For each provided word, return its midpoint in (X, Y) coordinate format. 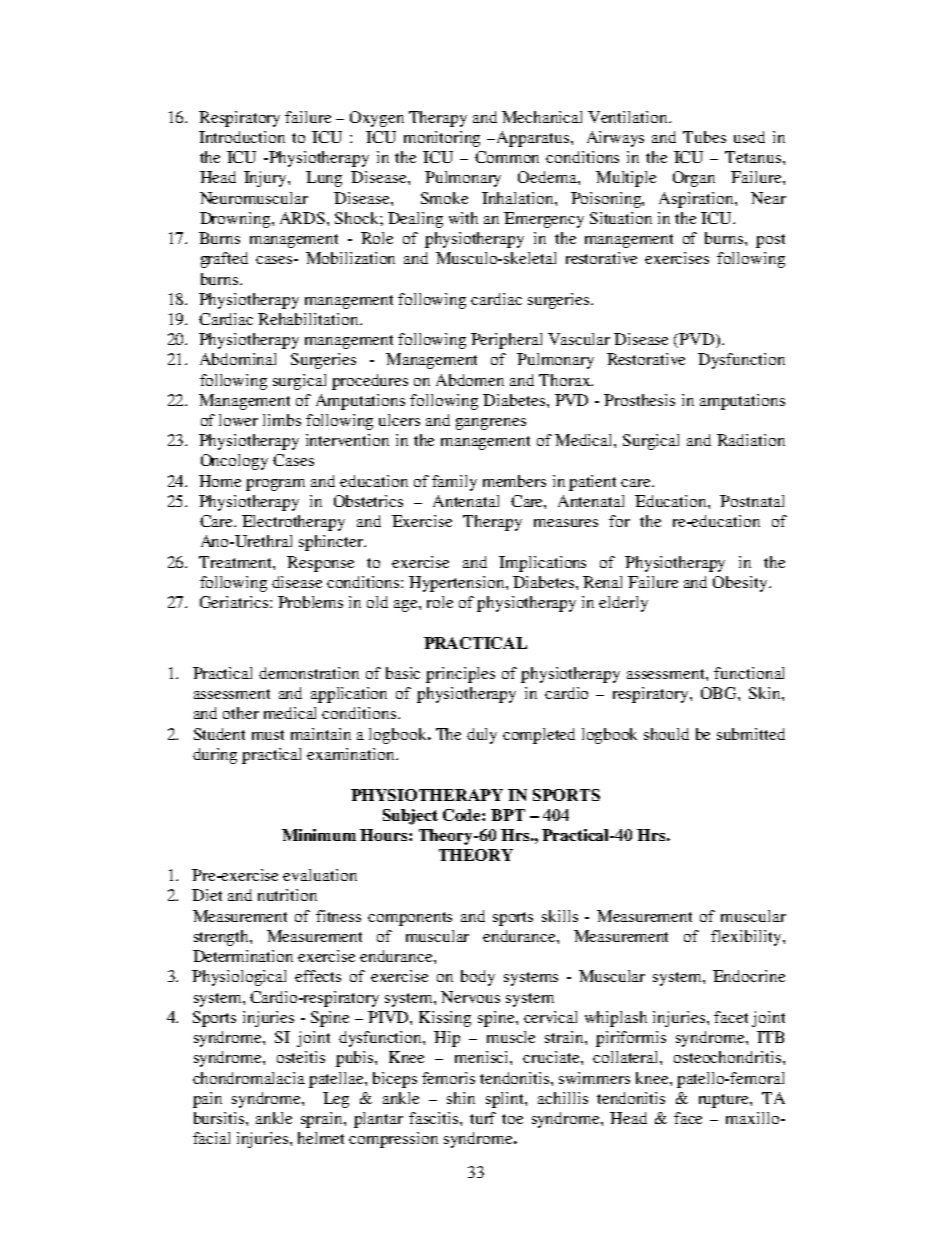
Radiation (751, 440)
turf (483, 1118)
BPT (508, 815)
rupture (725, 1101)
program (275, 485)
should (666, 734)
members (514, 481)
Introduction (242, 137)
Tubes (704, 137)
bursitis (220, 1118)
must (268, 735)
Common (507, 157)
